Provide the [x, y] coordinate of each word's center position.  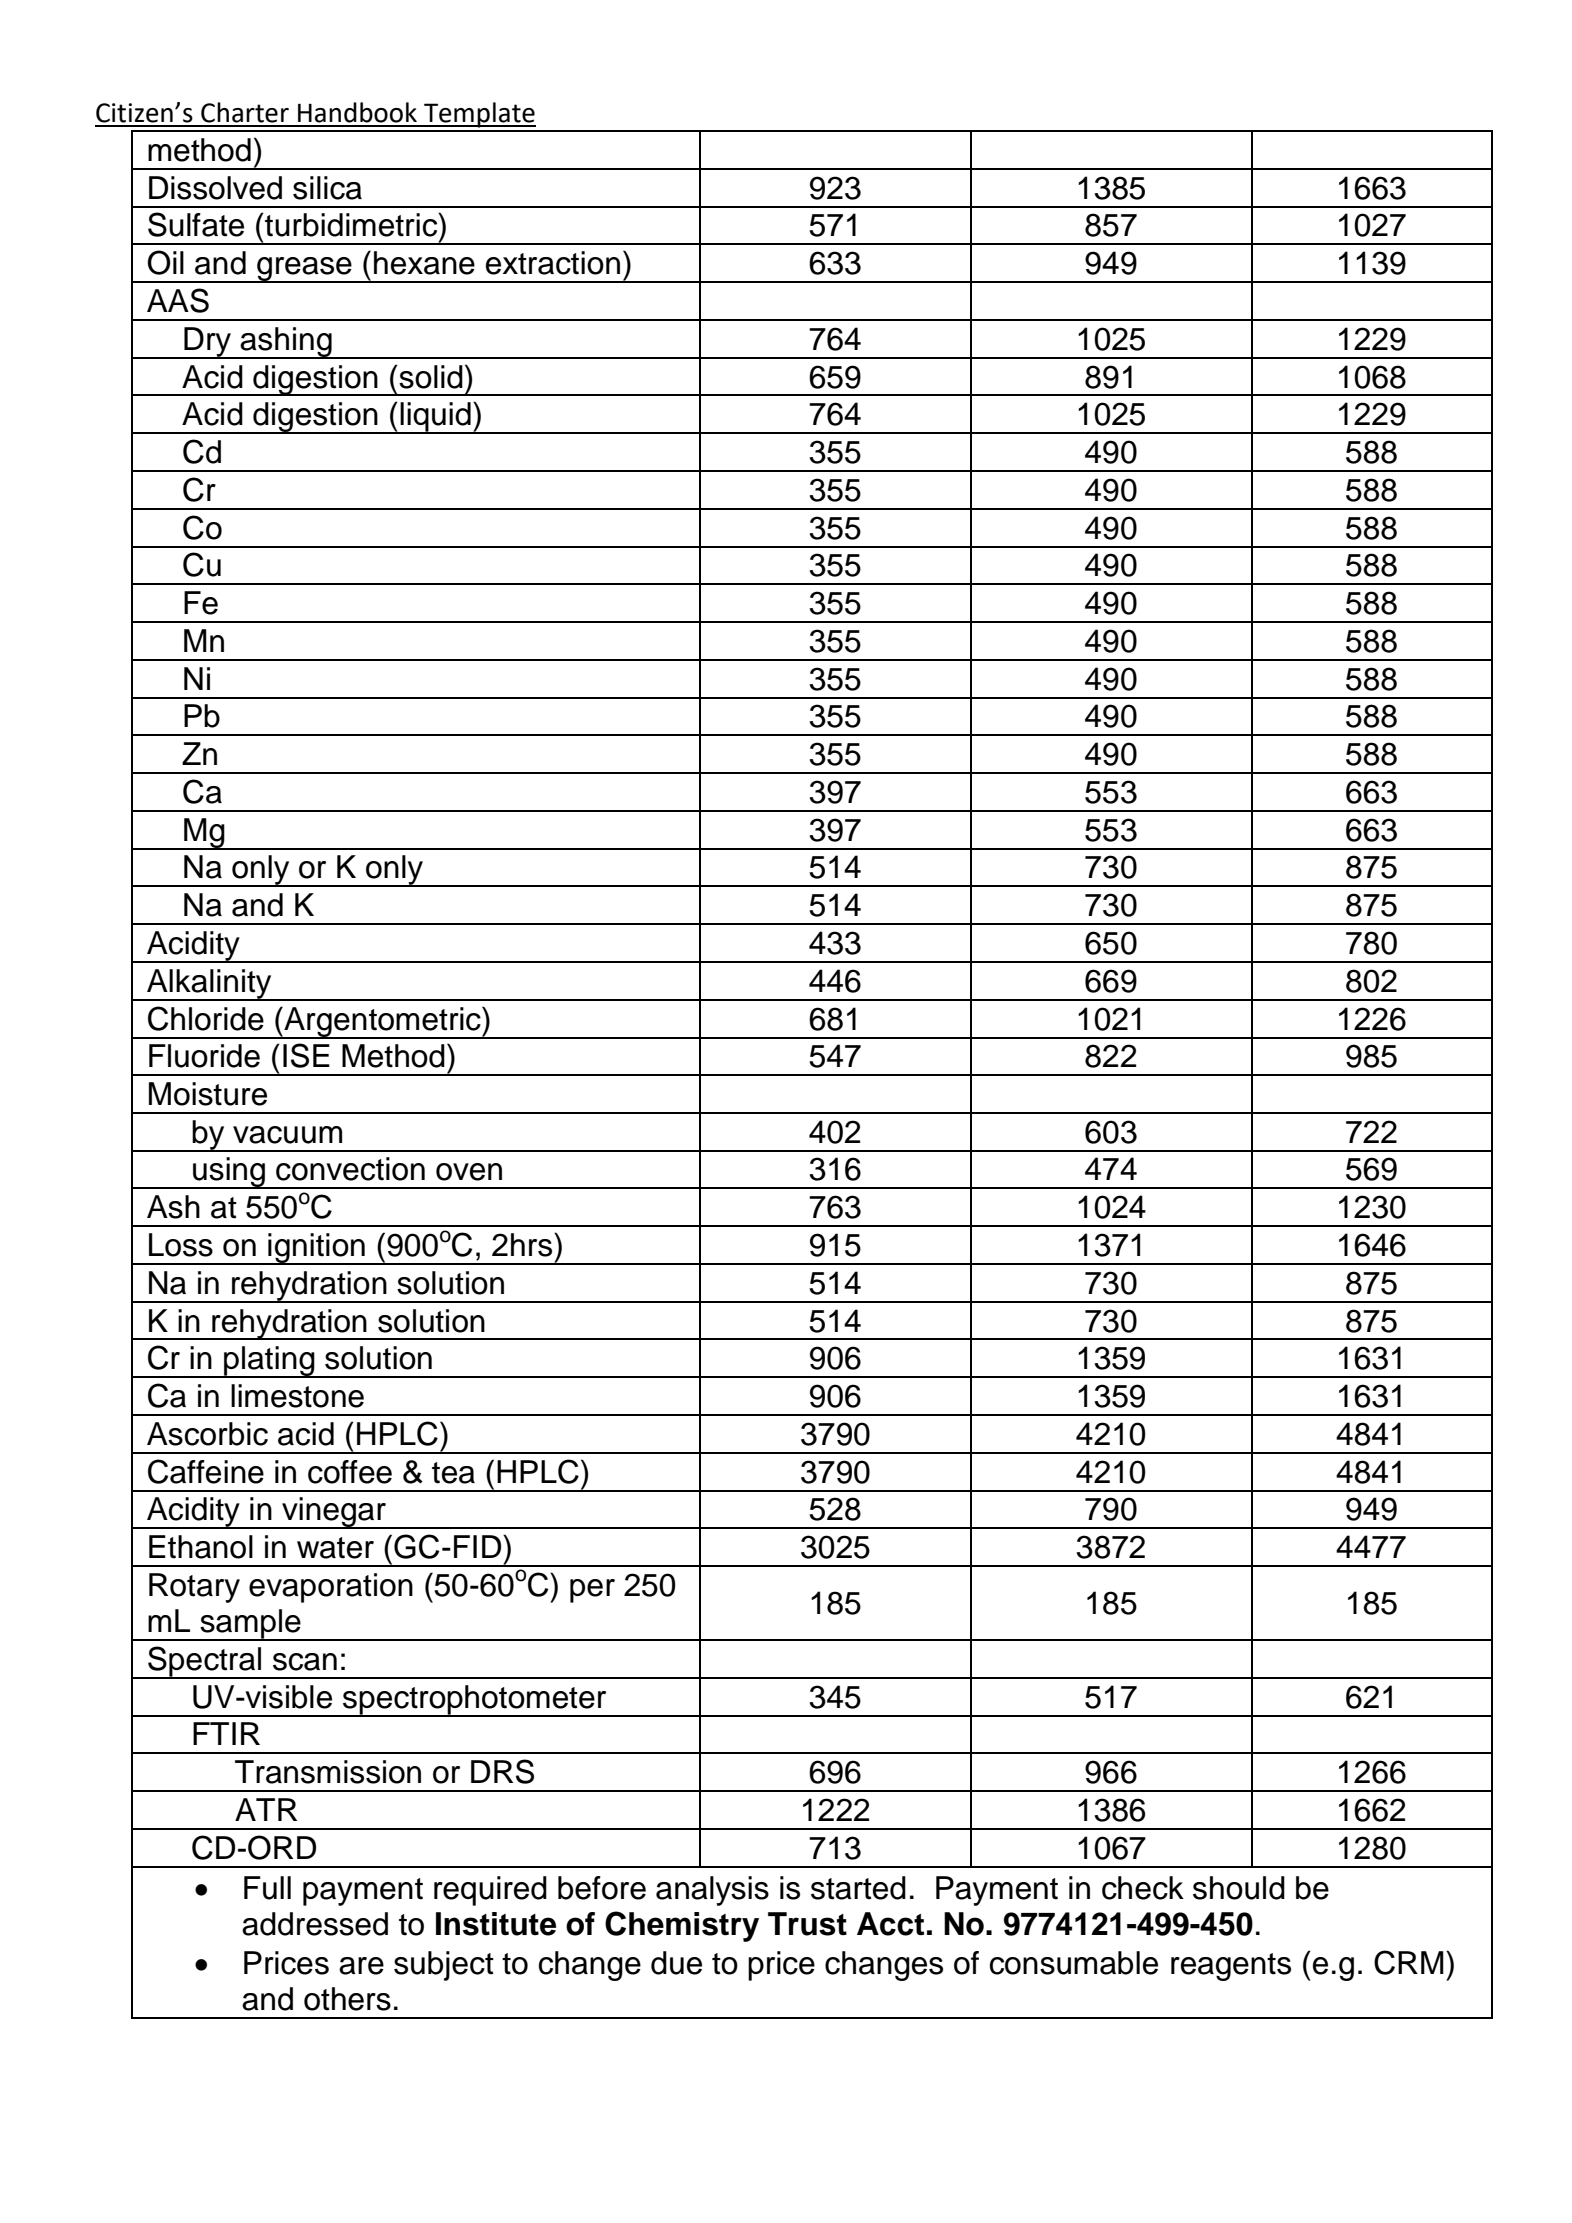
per [592, 1591]
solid [430, 377]
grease [304, 270]
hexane [424, 263]
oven [469, 1172]
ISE [306, 1055]
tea [453, 1473]
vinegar [334, 1513]
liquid [436, 418]
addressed [315, 1924]
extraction [553, 263]
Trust [807, 1924]
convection [350, 1169]
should [1239, 1888]
